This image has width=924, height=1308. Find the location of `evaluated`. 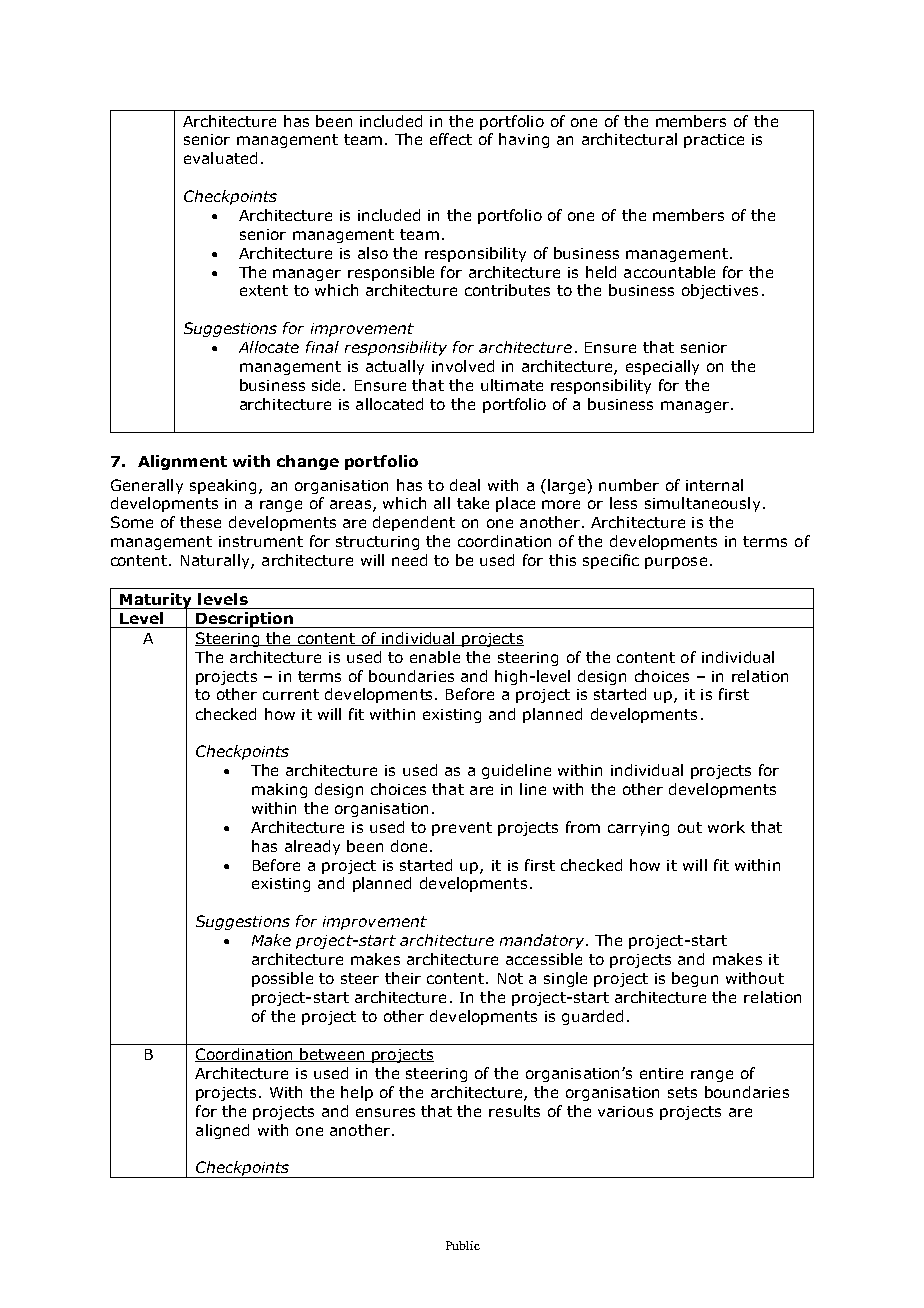

evaluated is located at coordinates (220, 158).
